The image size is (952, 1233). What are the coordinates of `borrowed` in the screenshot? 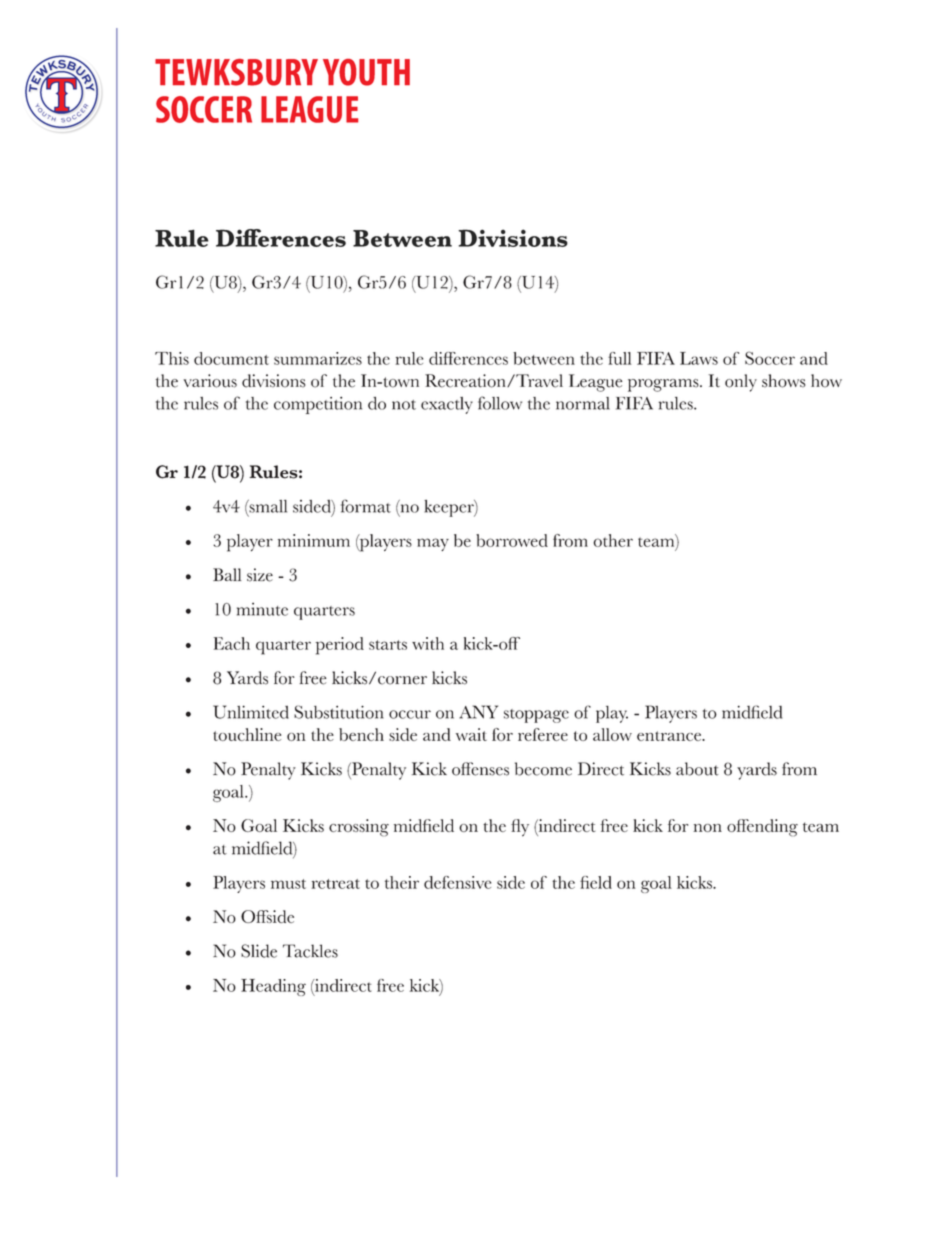 It's located at (512, 540).
